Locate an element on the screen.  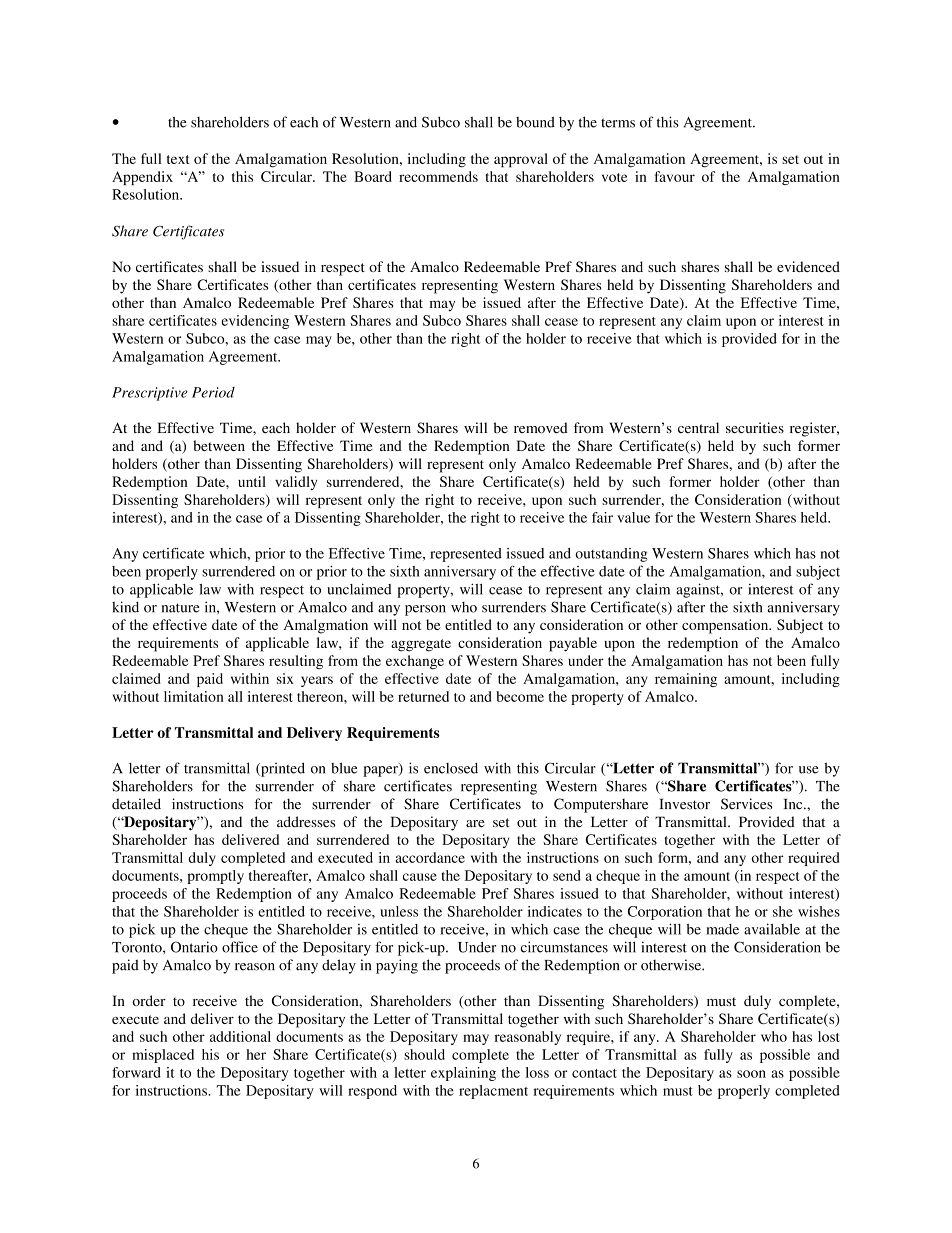
securities is located at coordinates (755, 427).
